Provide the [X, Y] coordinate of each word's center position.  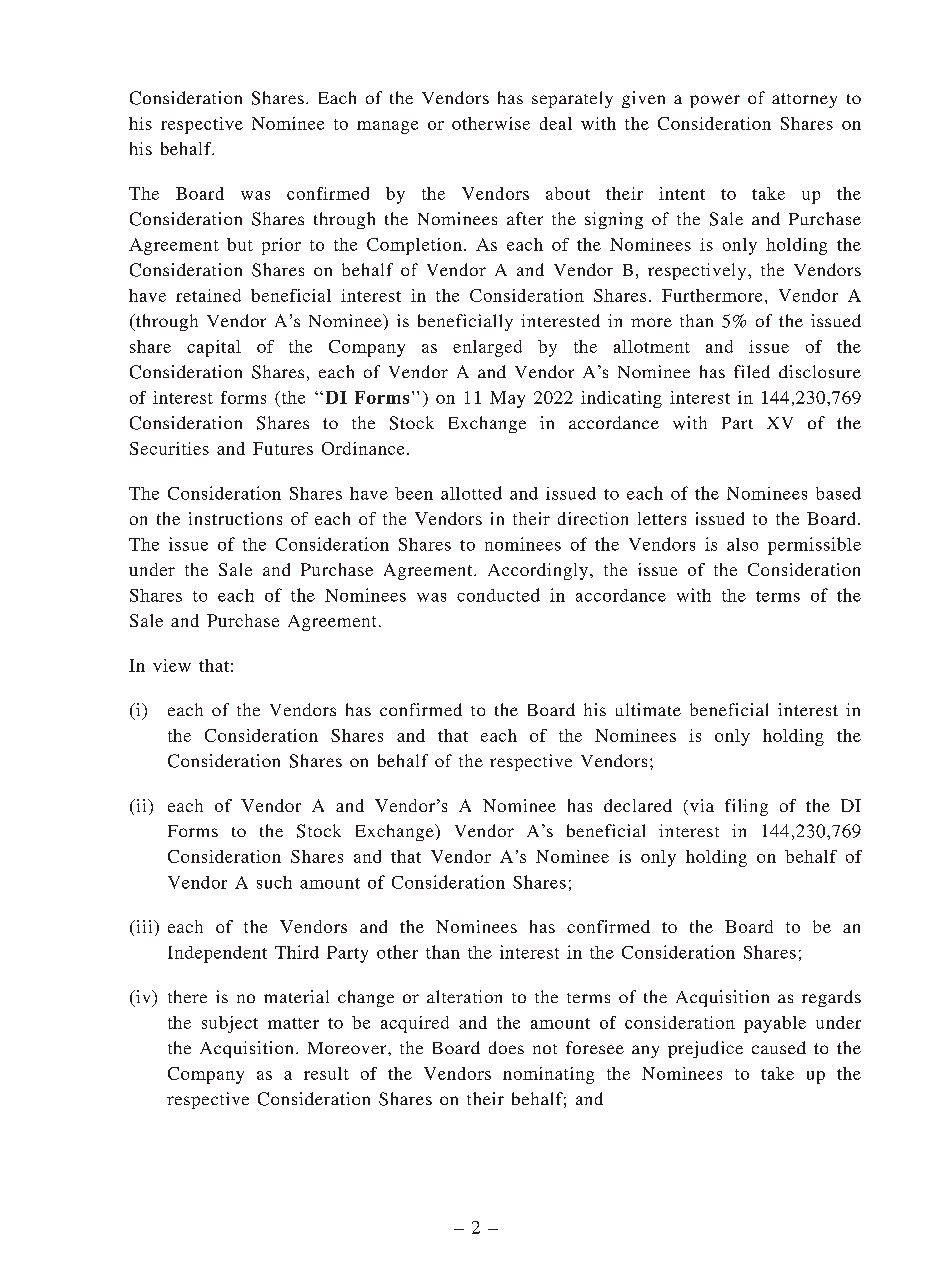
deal [556, 123]
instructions [235, 518]
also [742, 544]
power [715, 101]
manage [387, 127]
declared [638, 805]
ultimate [648, 709]
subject [230, 1024]
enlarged [487, 348]
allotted [471, 493]
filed [752, 371]
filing [746, 807]
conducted [498, 595]
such [274, 882]
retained [208, 295]
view [172, 665]
